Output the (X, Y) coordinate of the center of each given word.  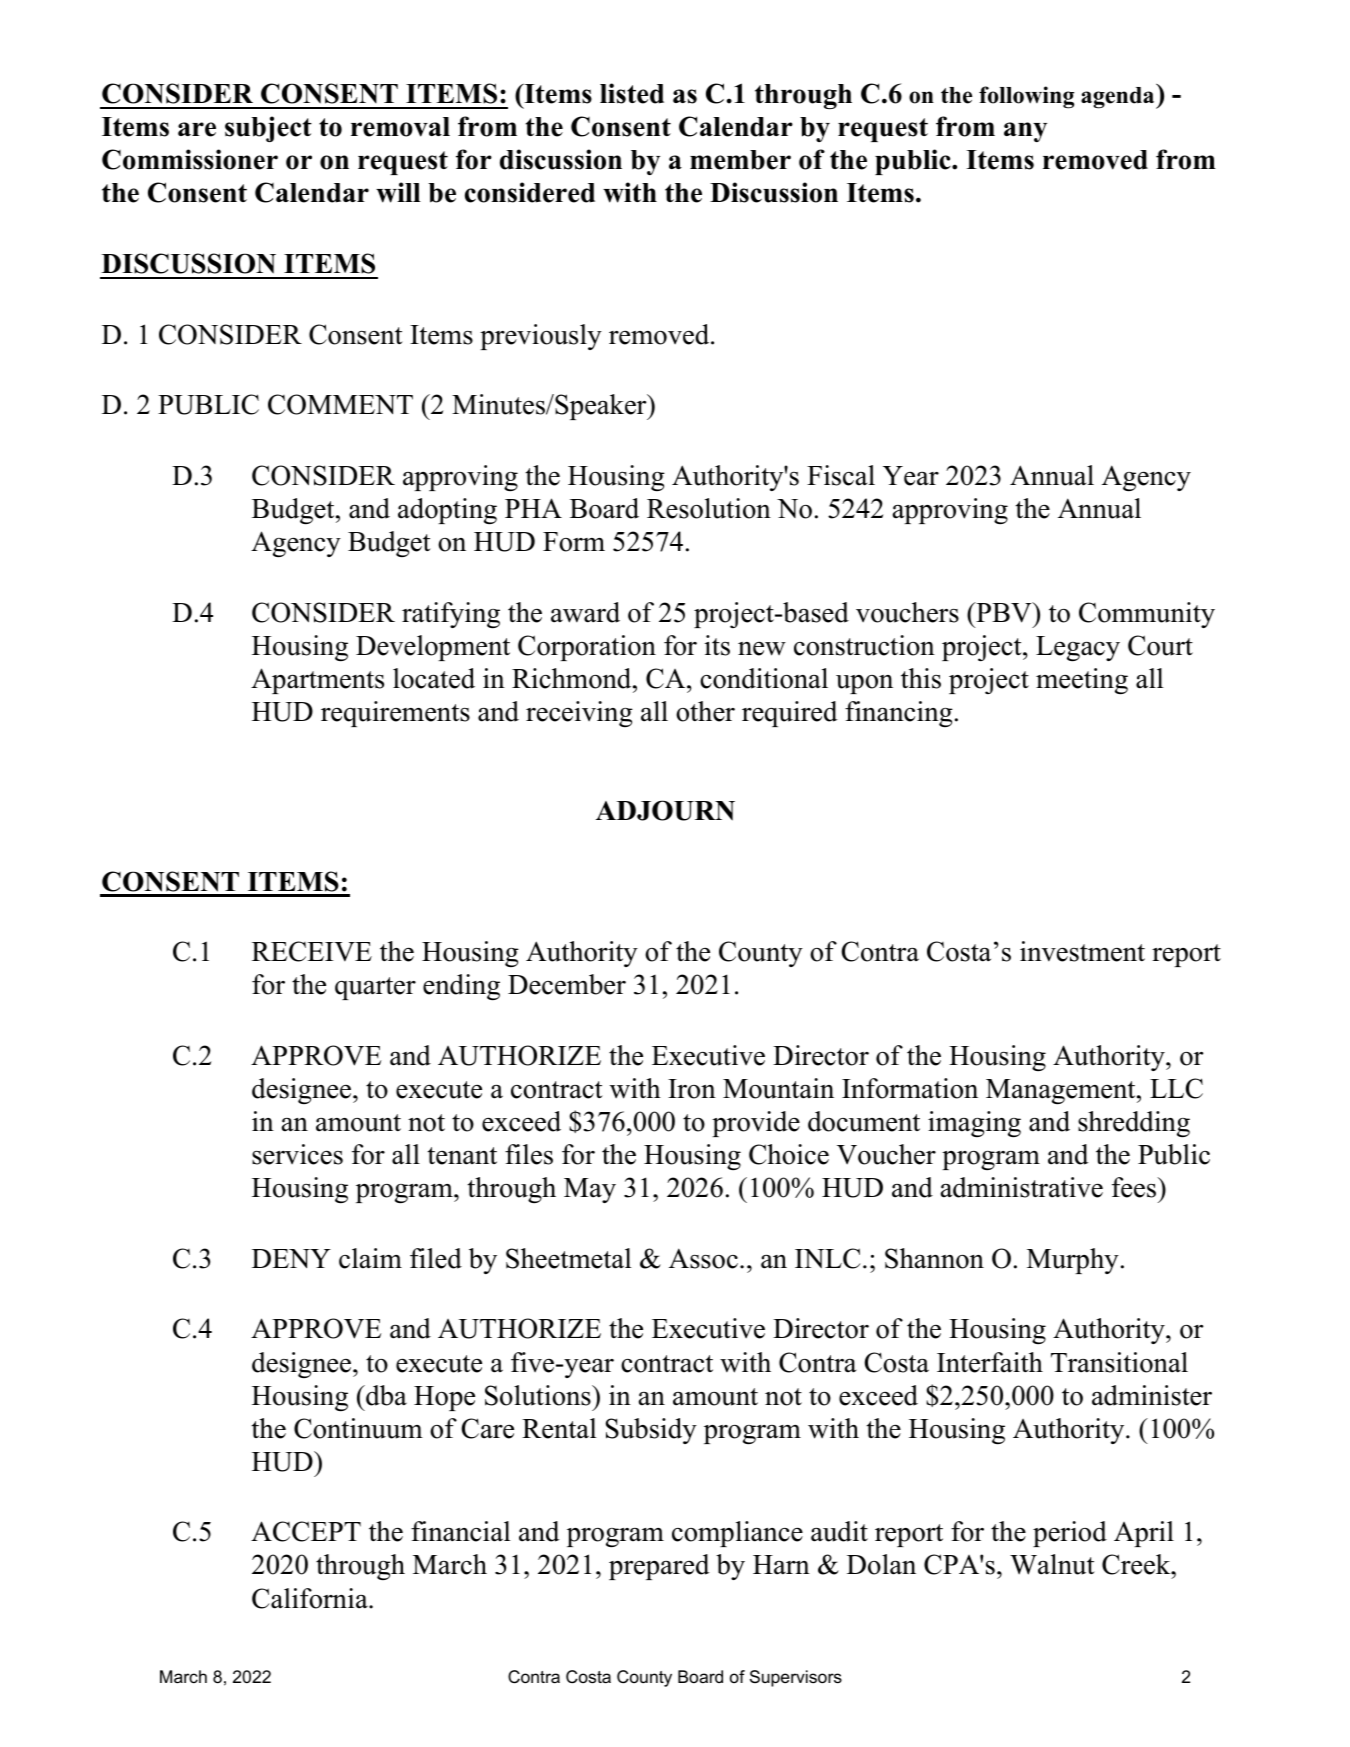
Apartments (317, 681)
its (717, 645)
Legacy (1078, 648)
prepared (659, 1567)
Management (1062, 1091)
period (1070, 1534)
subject (268, 129)
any (1025, 132)
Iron (692, 1089)
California (311, 1598)
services (297, 1154)
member (740, 160)
